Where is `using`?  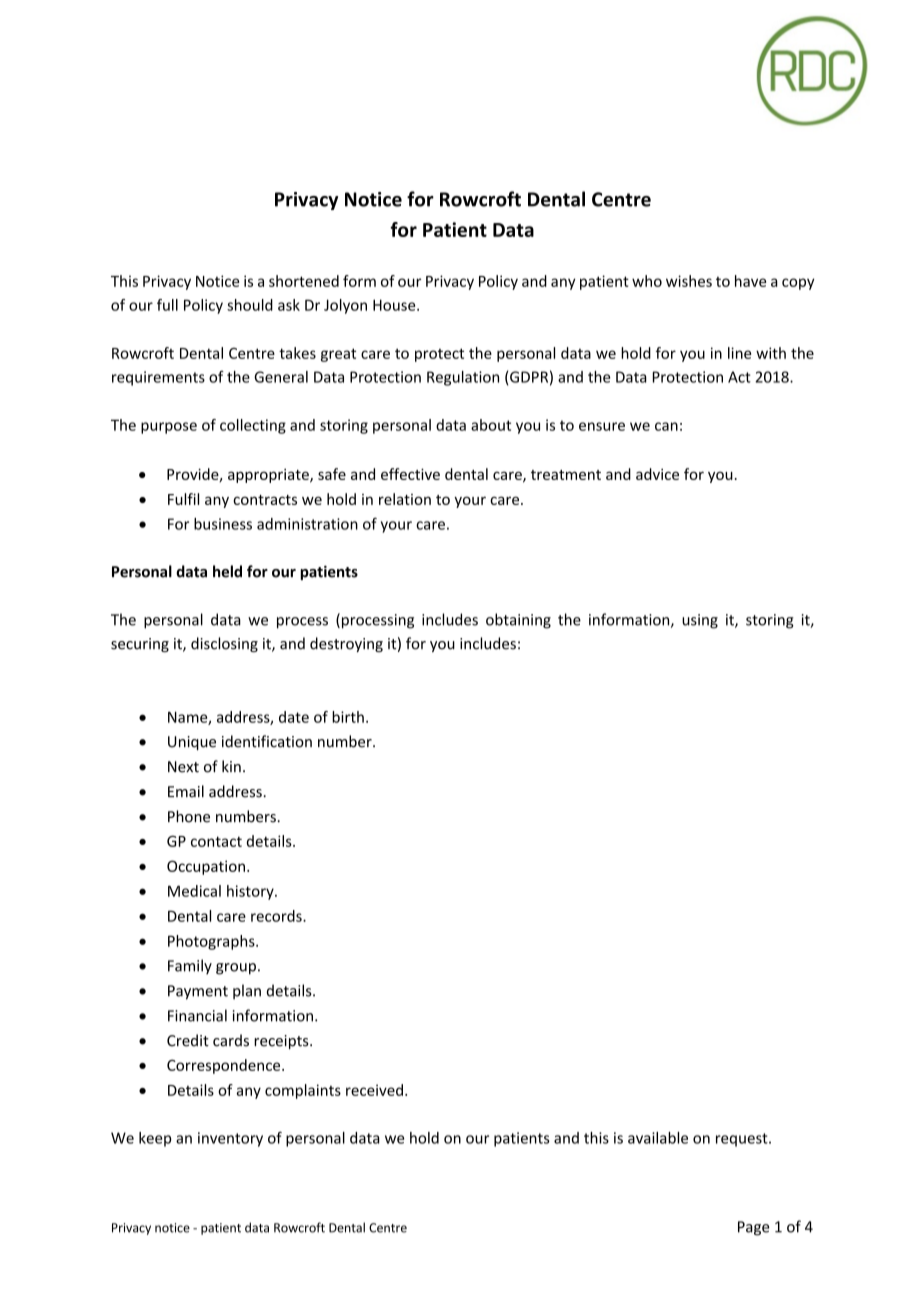 using is located at coordinates (700, 621).
